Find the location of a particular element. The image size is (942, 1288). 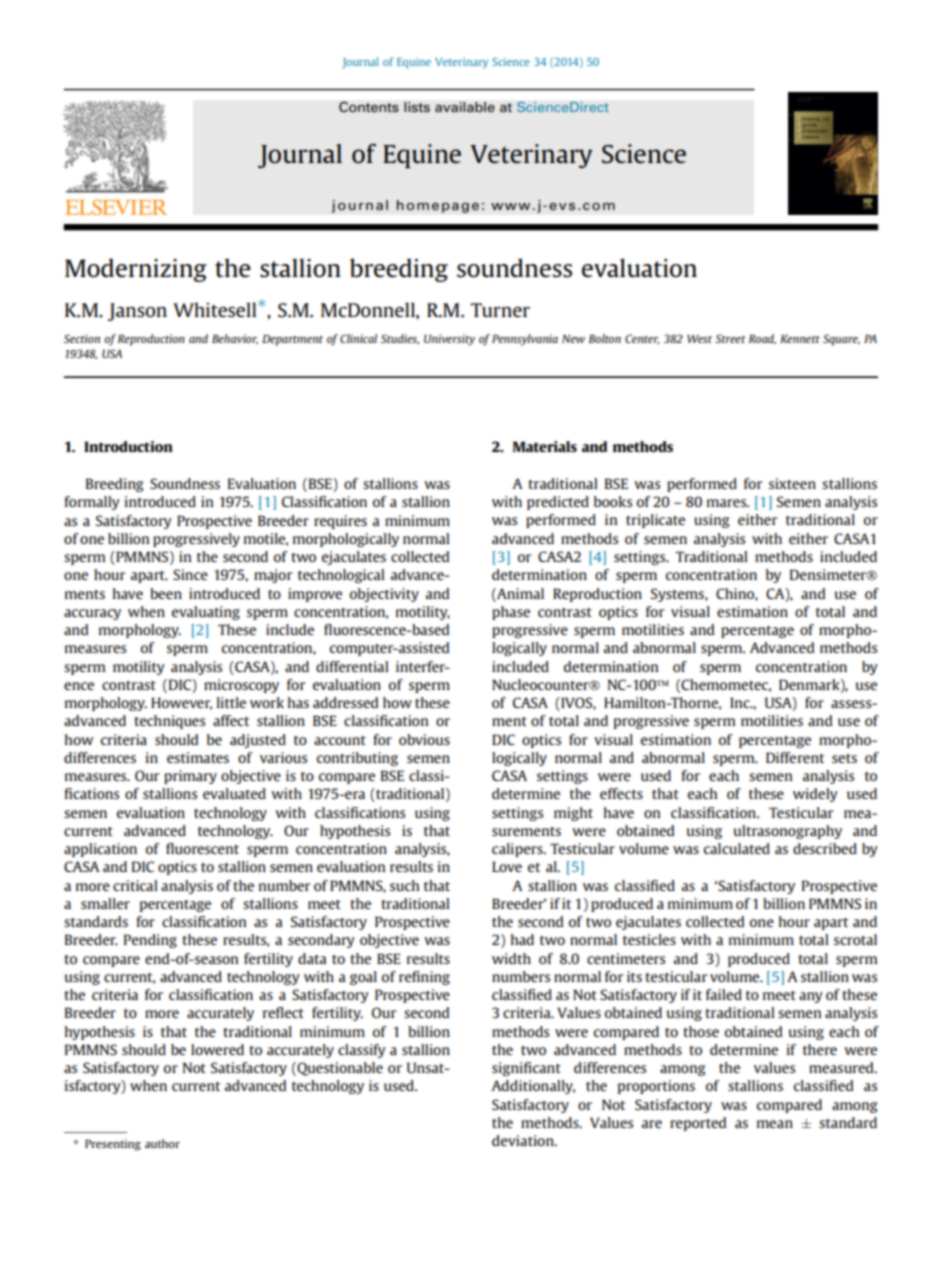

obvious is located at coordinates (424, 739).
